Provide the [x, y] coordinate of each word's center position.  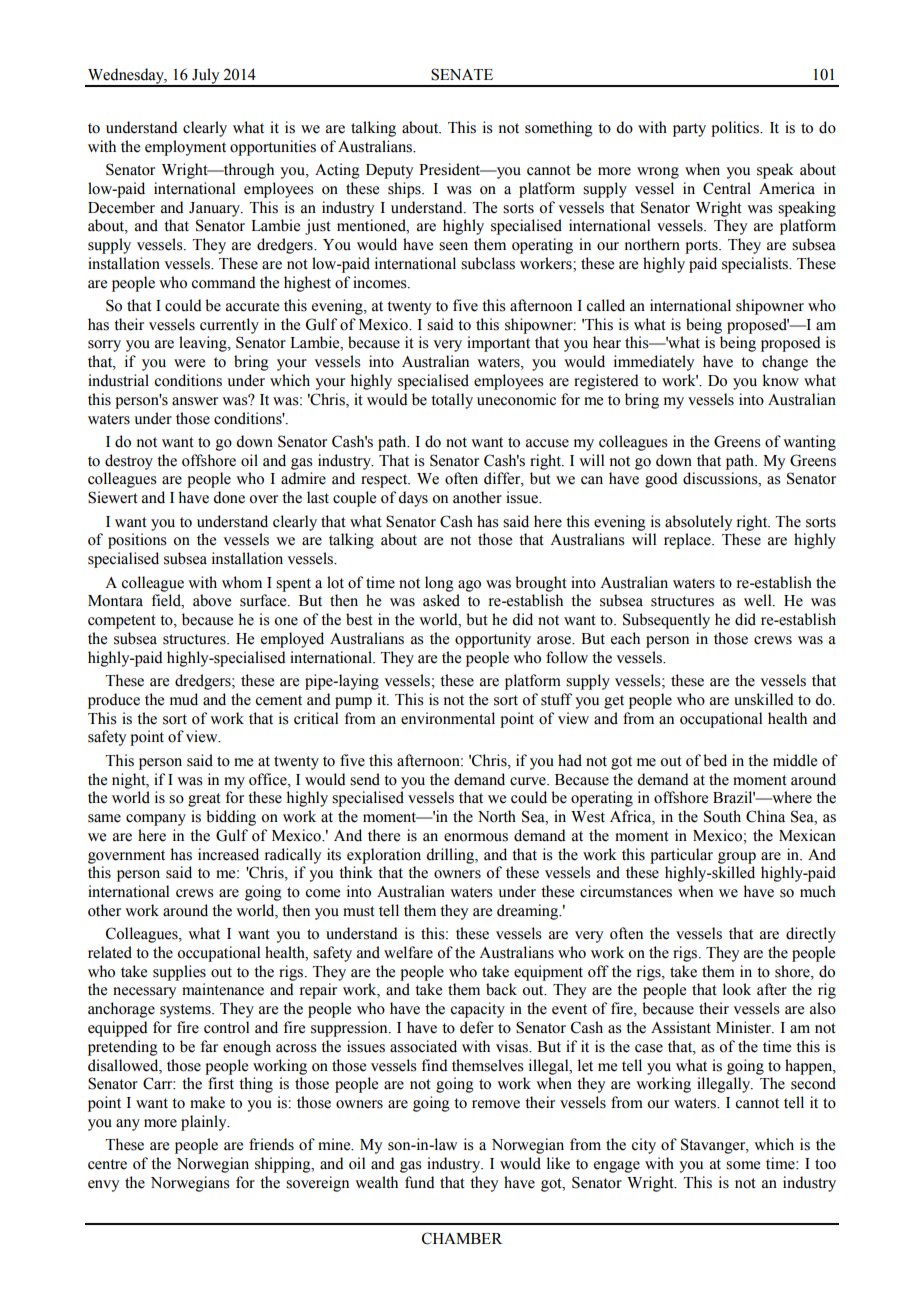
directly [811, 935]
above [212, 600]
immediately [654, 363]
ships [405, 190]
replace [688, 541]
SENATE [462, 74]
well [759, 600]
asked [441, 600]
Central [727, 188]
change [785, 363]
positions [137, 541]
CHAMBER [462, 1238]
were [189, 363]
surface [264, 600]
